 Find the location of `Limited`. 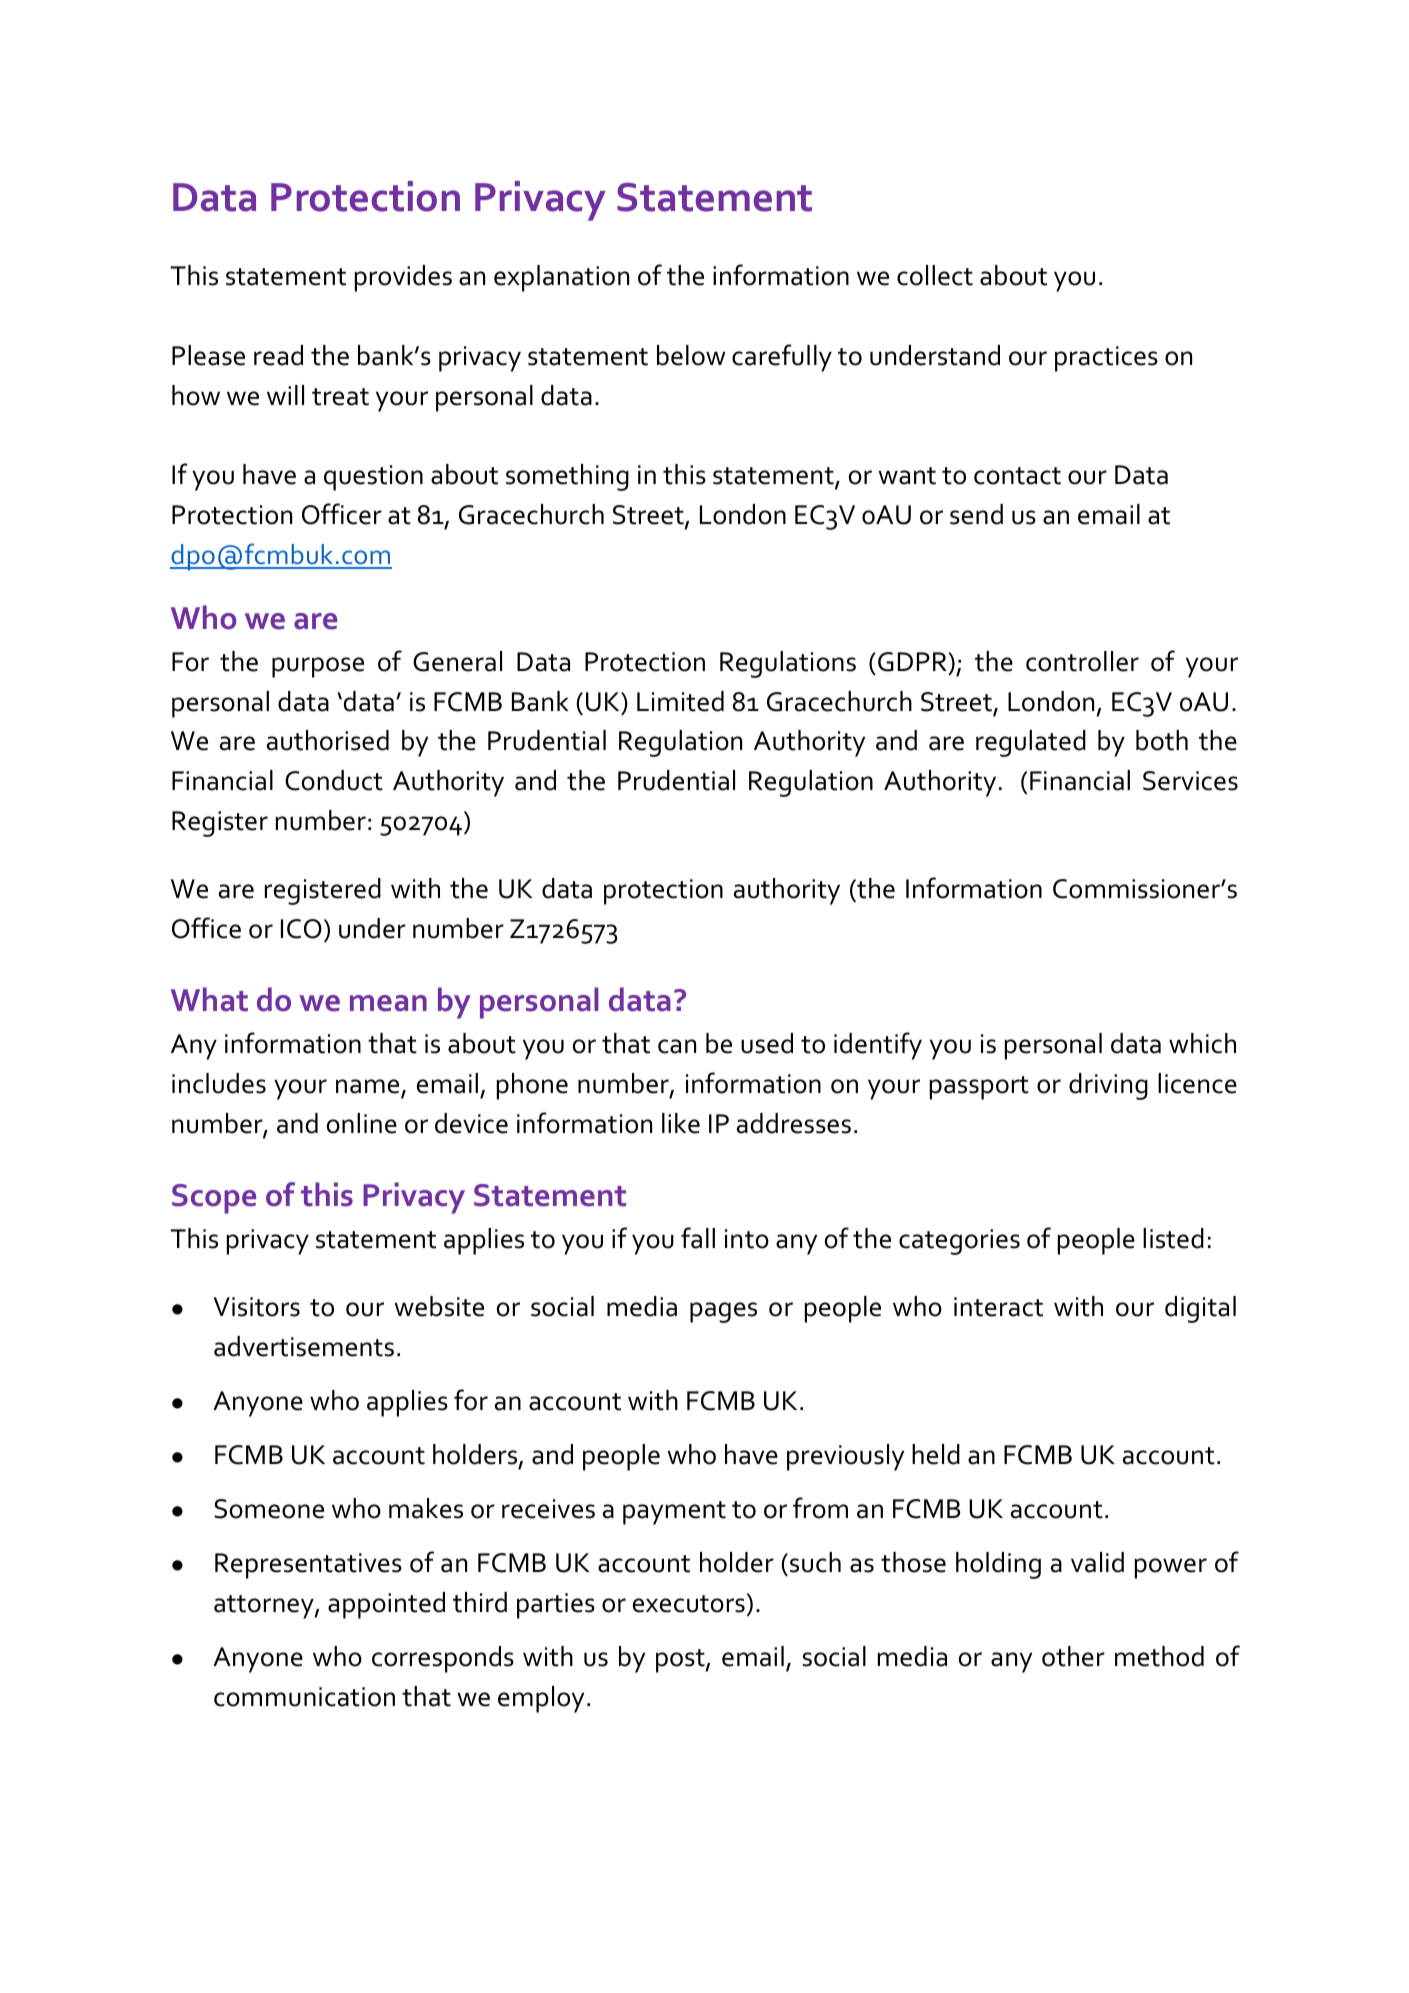

Limited is located at coordinates (680, 701).
